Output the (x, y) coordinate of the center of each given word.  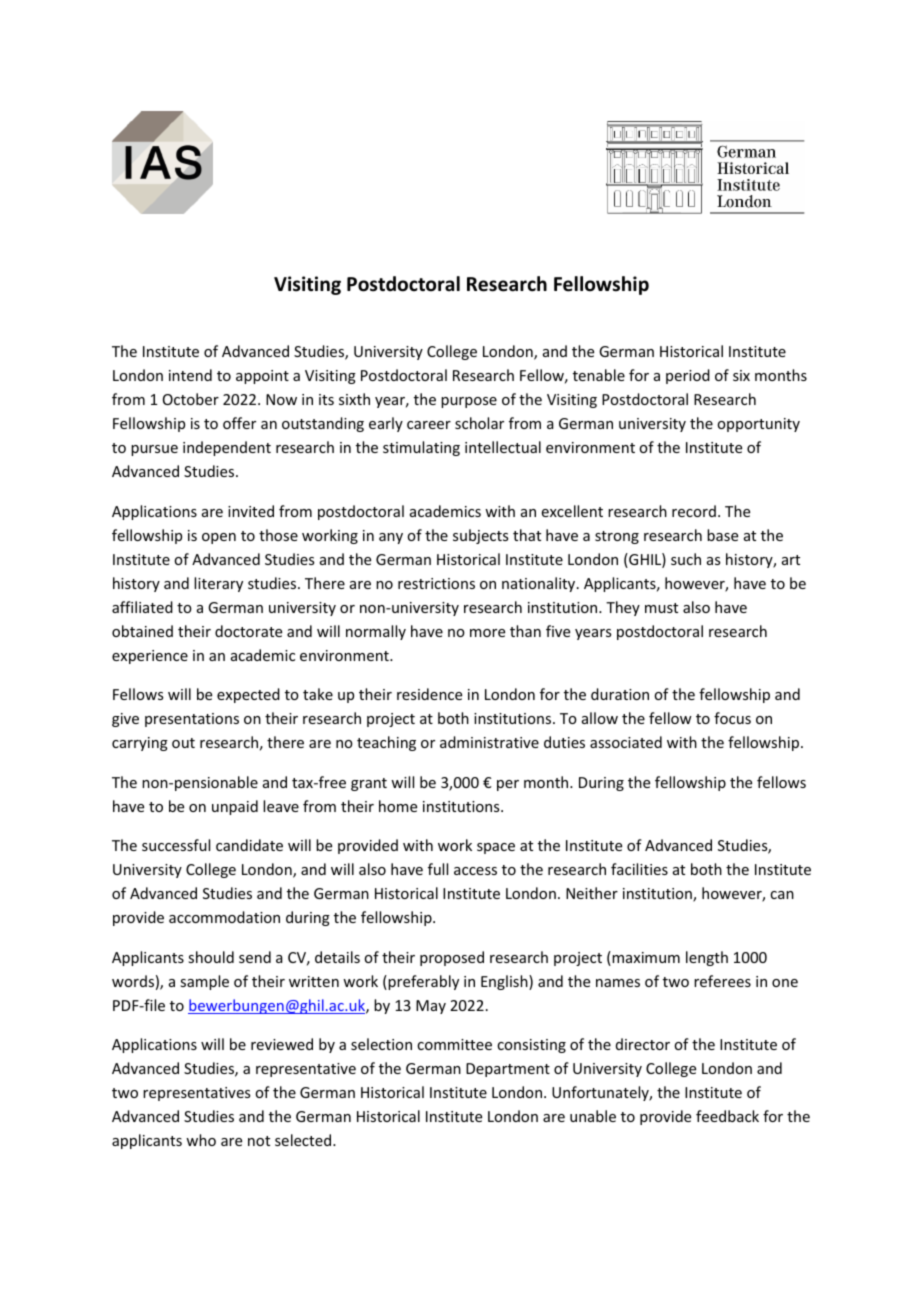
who (201, 1140)
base (722, 535)
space (496, 848)
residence (429, 694)
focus (732, 718)
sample (204, 982)
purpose (469, 402)
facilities (639, 869)
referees (722, 981)
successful (176, 845)
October (191, 399)
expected (248, 695)
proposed (452, 958)
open (219, 538)
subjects (480, 536)
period (688, 376)
